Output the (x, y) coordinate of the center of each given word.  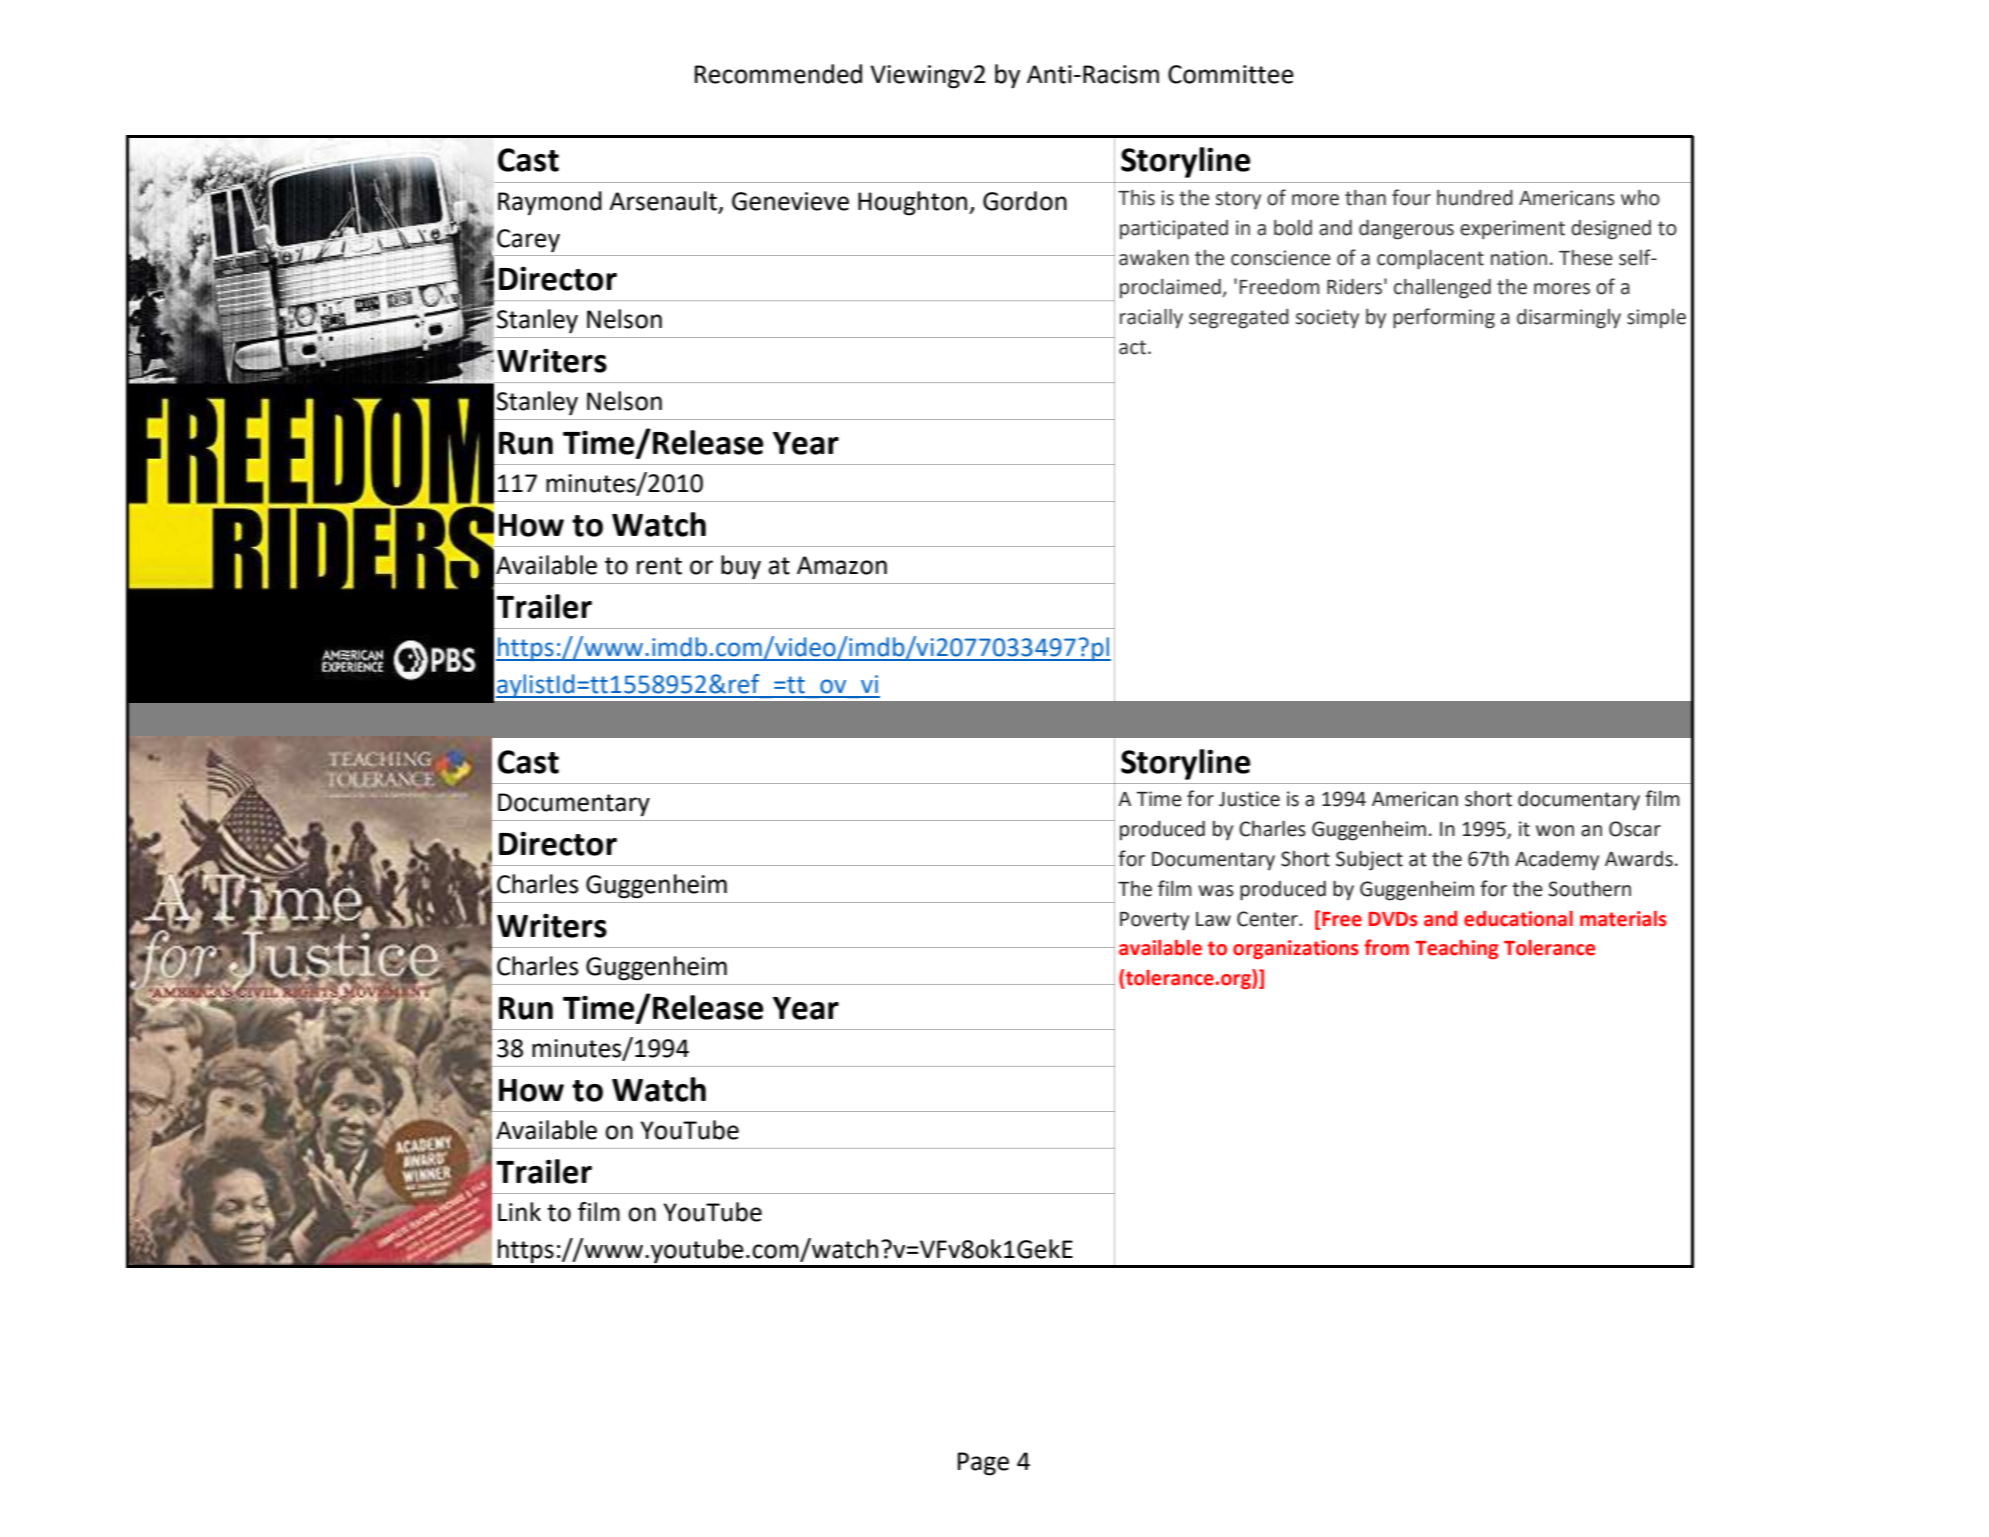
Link (519, 1211)
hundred (1475, 198)
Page (983, 1464)
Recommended (778, 74)
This (1136, 198)
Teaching (1457, 949)
